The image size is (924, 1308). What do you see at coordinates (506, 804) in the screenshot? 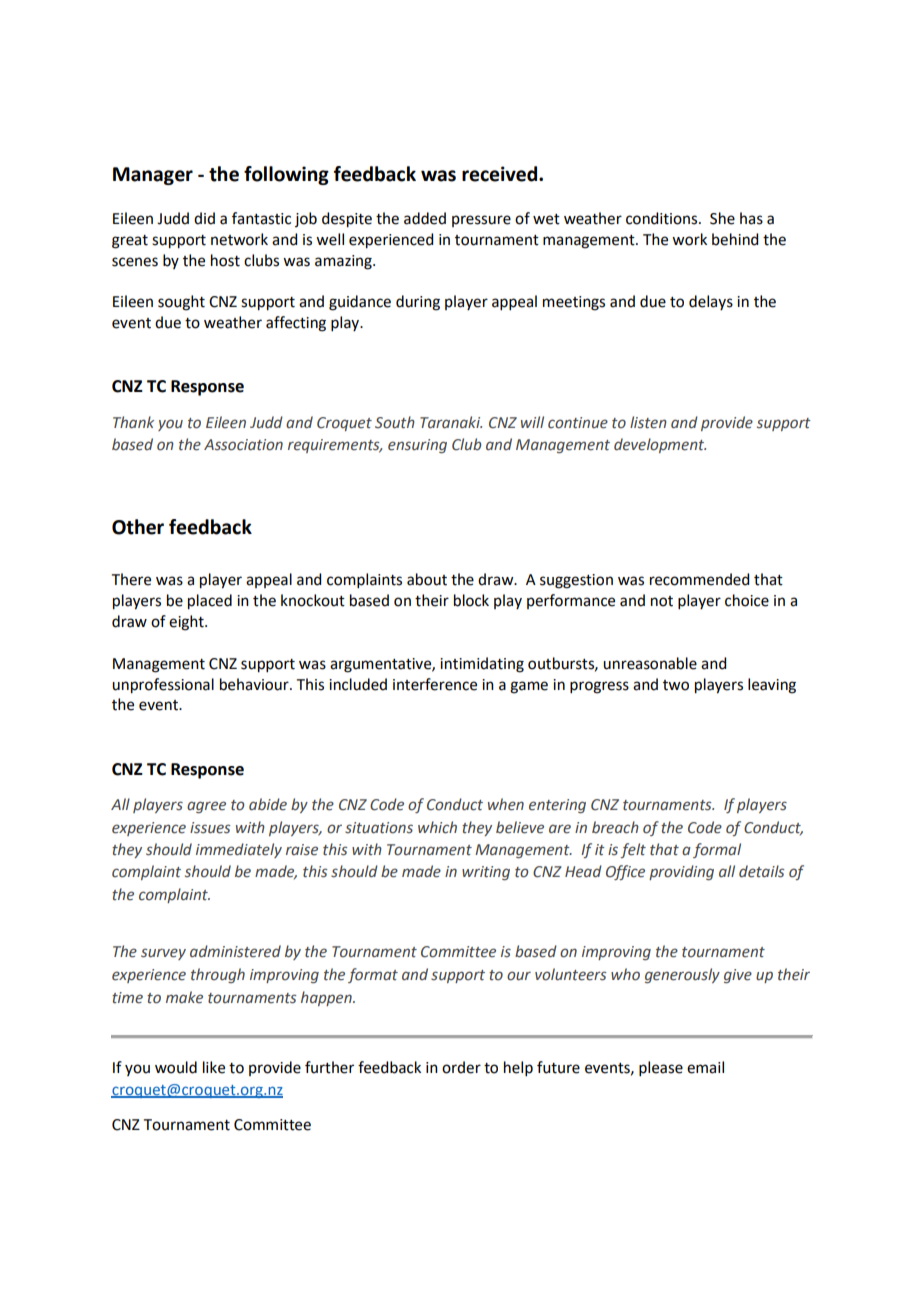
I see `when` at bounding box center [506, 804].
